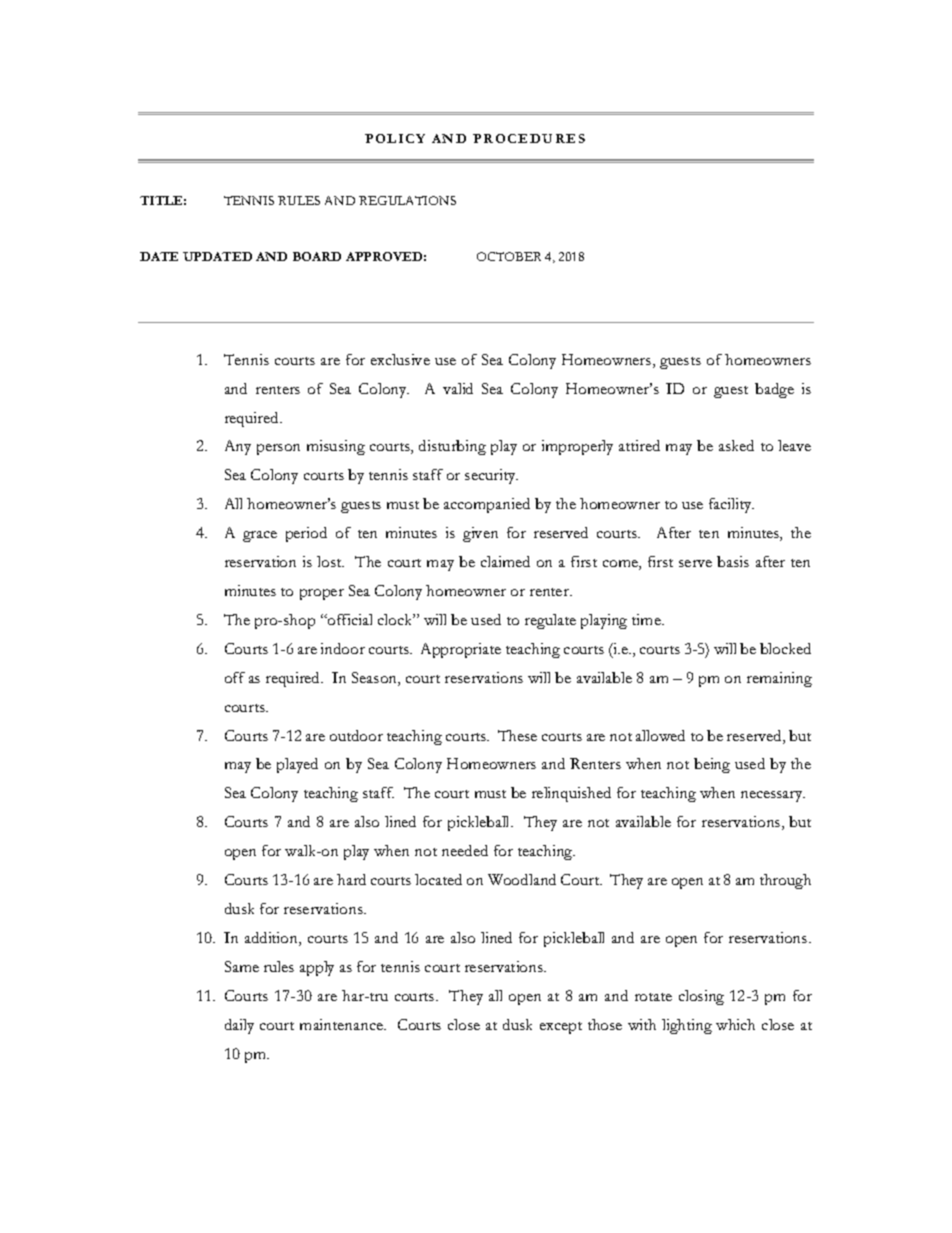 The image size is (952, 1233). What do you see at coordinates (278, 449) in the image?
I see `person` at bounding box center [278, 449].
